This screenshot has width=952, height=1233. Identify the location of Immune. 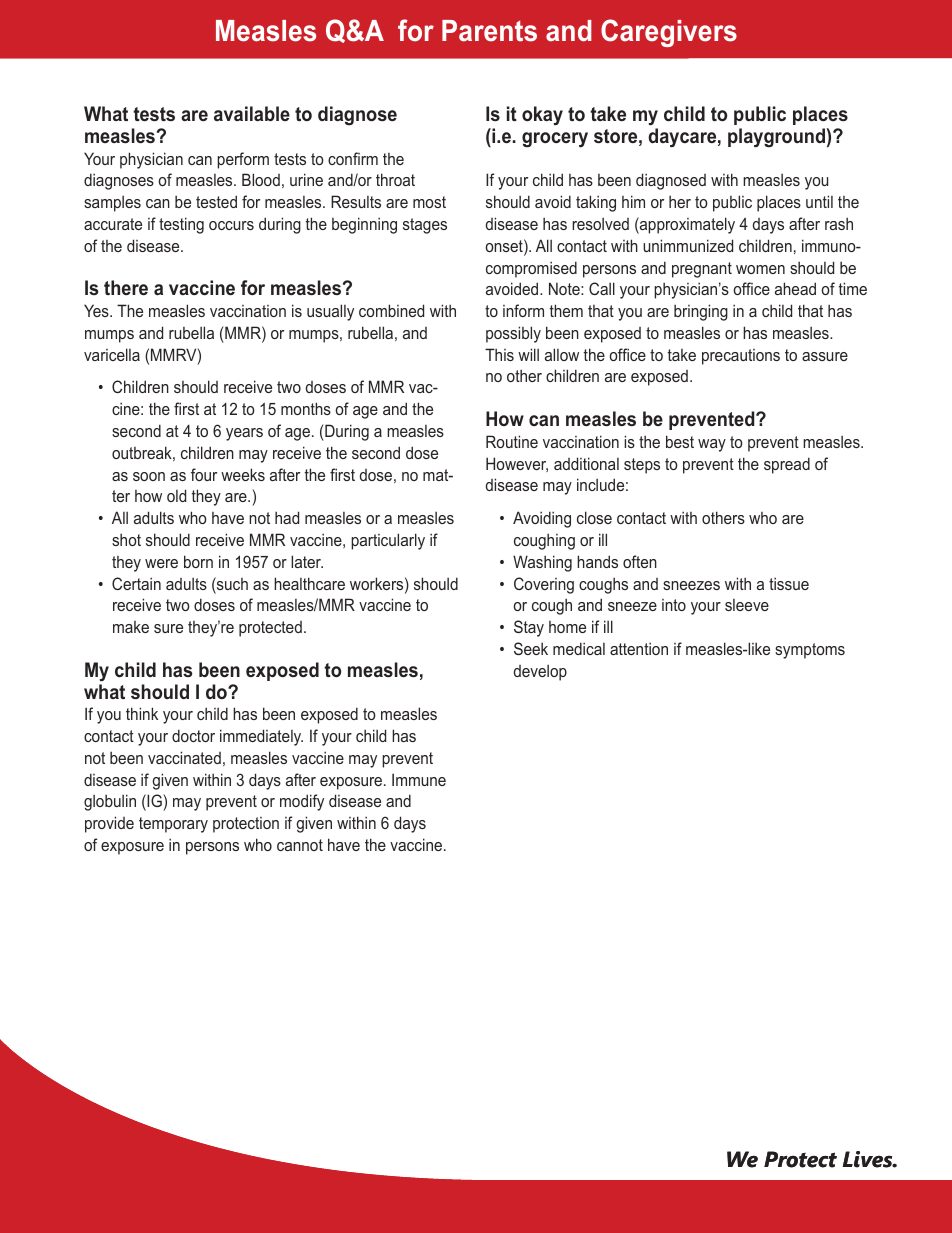
(419, 779).
